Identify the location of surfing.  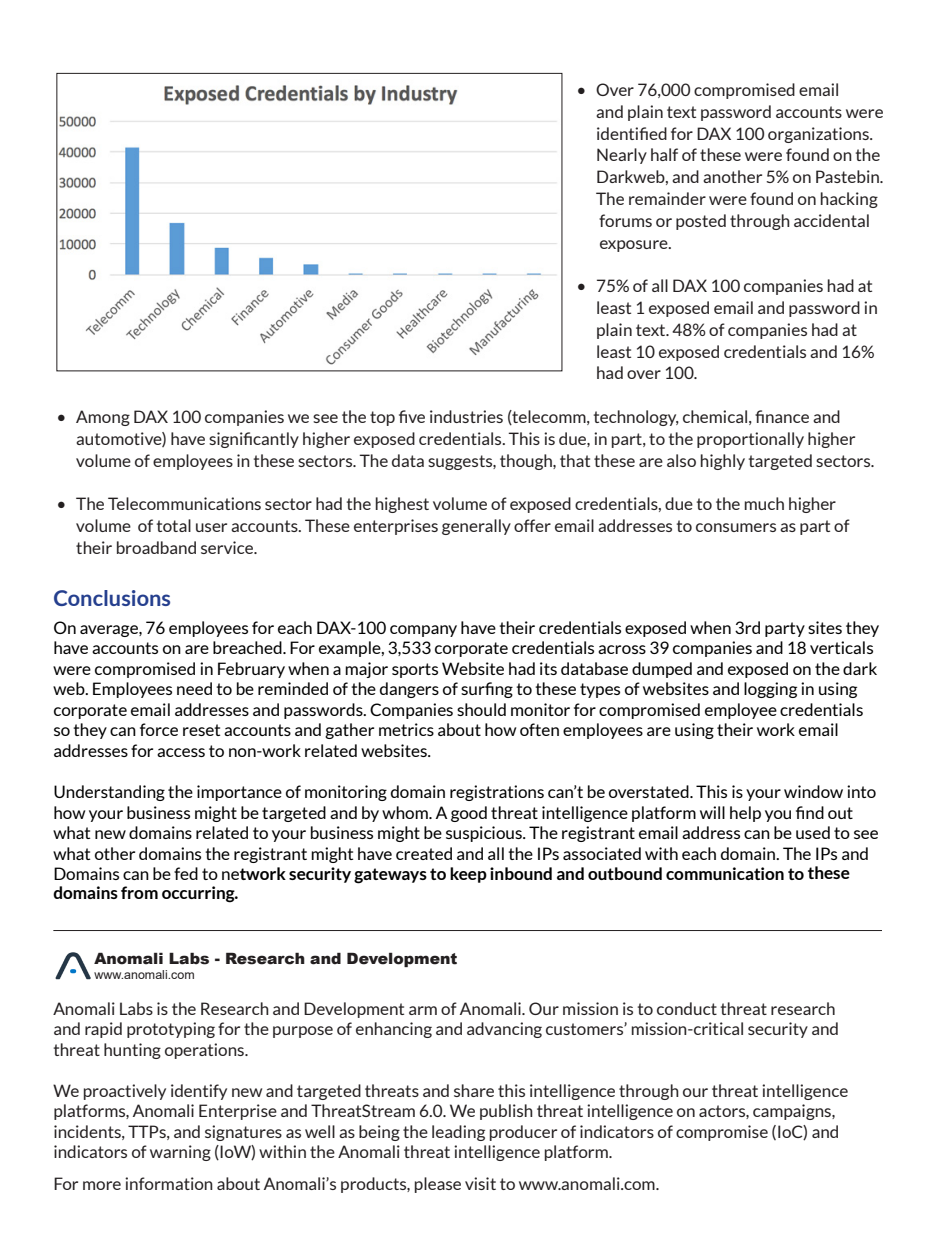
(487, 690).
